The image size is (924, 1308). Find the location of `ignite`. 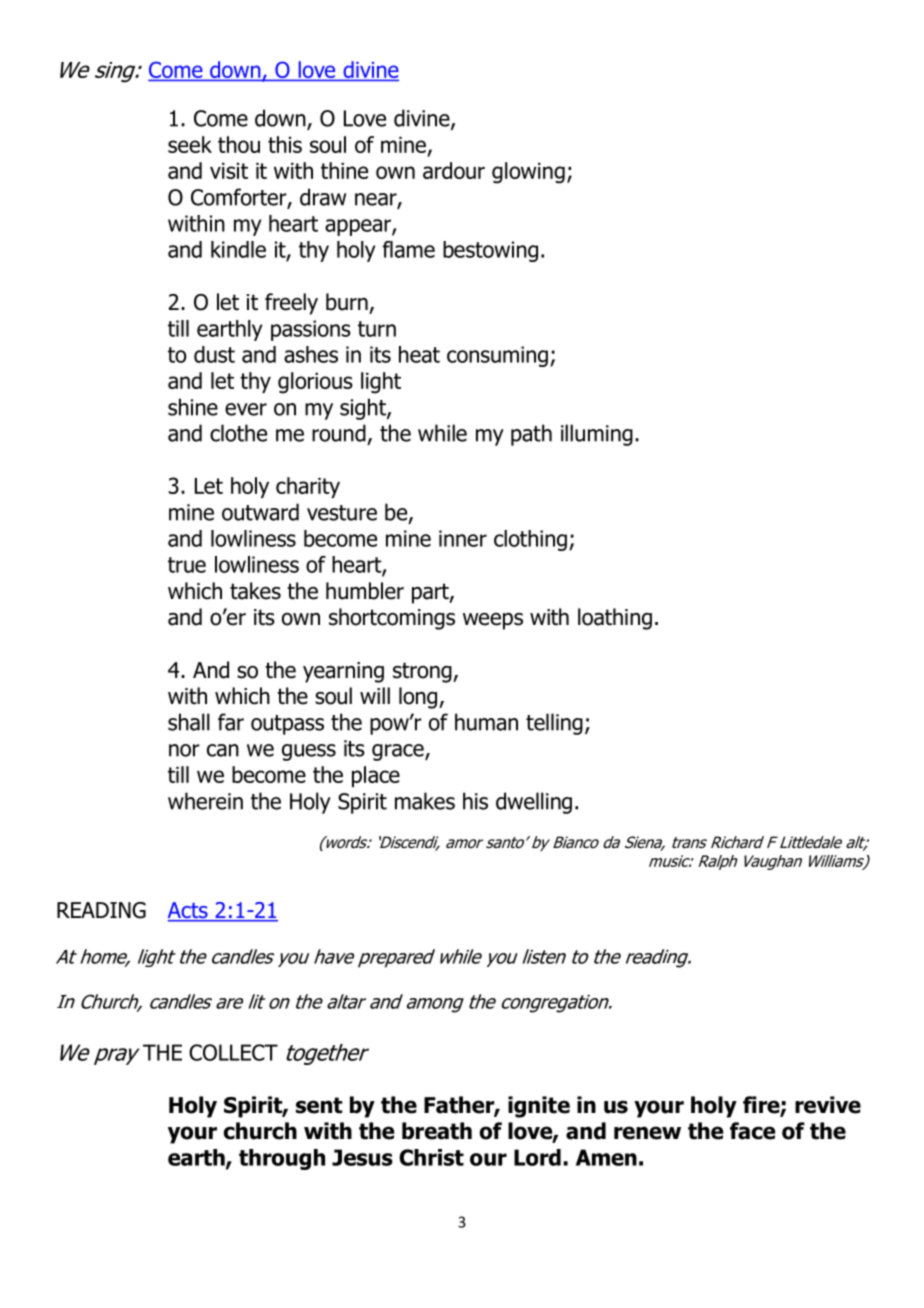

ignite is located at coordinates (539, 1107).
